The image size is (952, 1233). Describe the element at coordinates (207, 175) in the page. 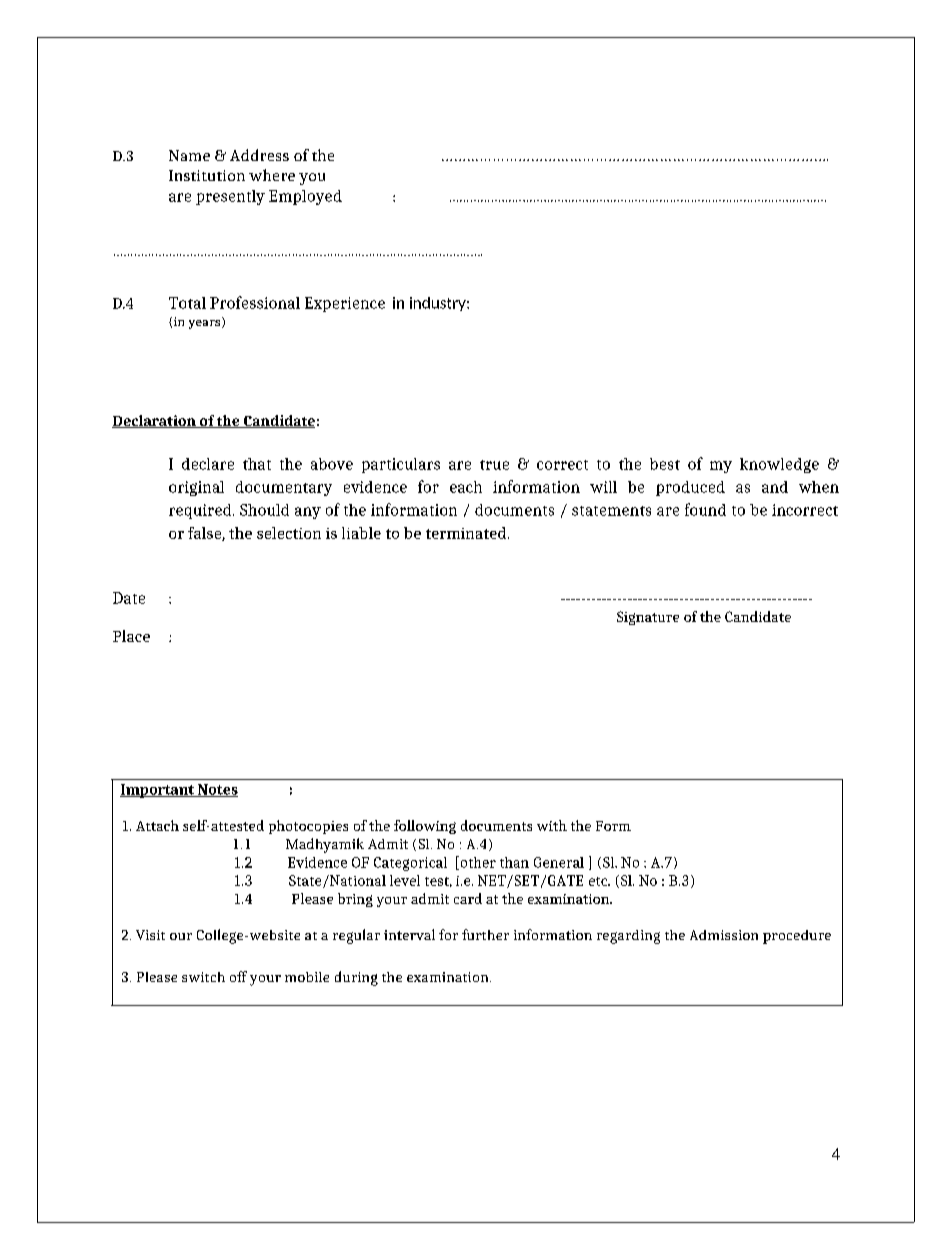

I see `Institution` at that location.
